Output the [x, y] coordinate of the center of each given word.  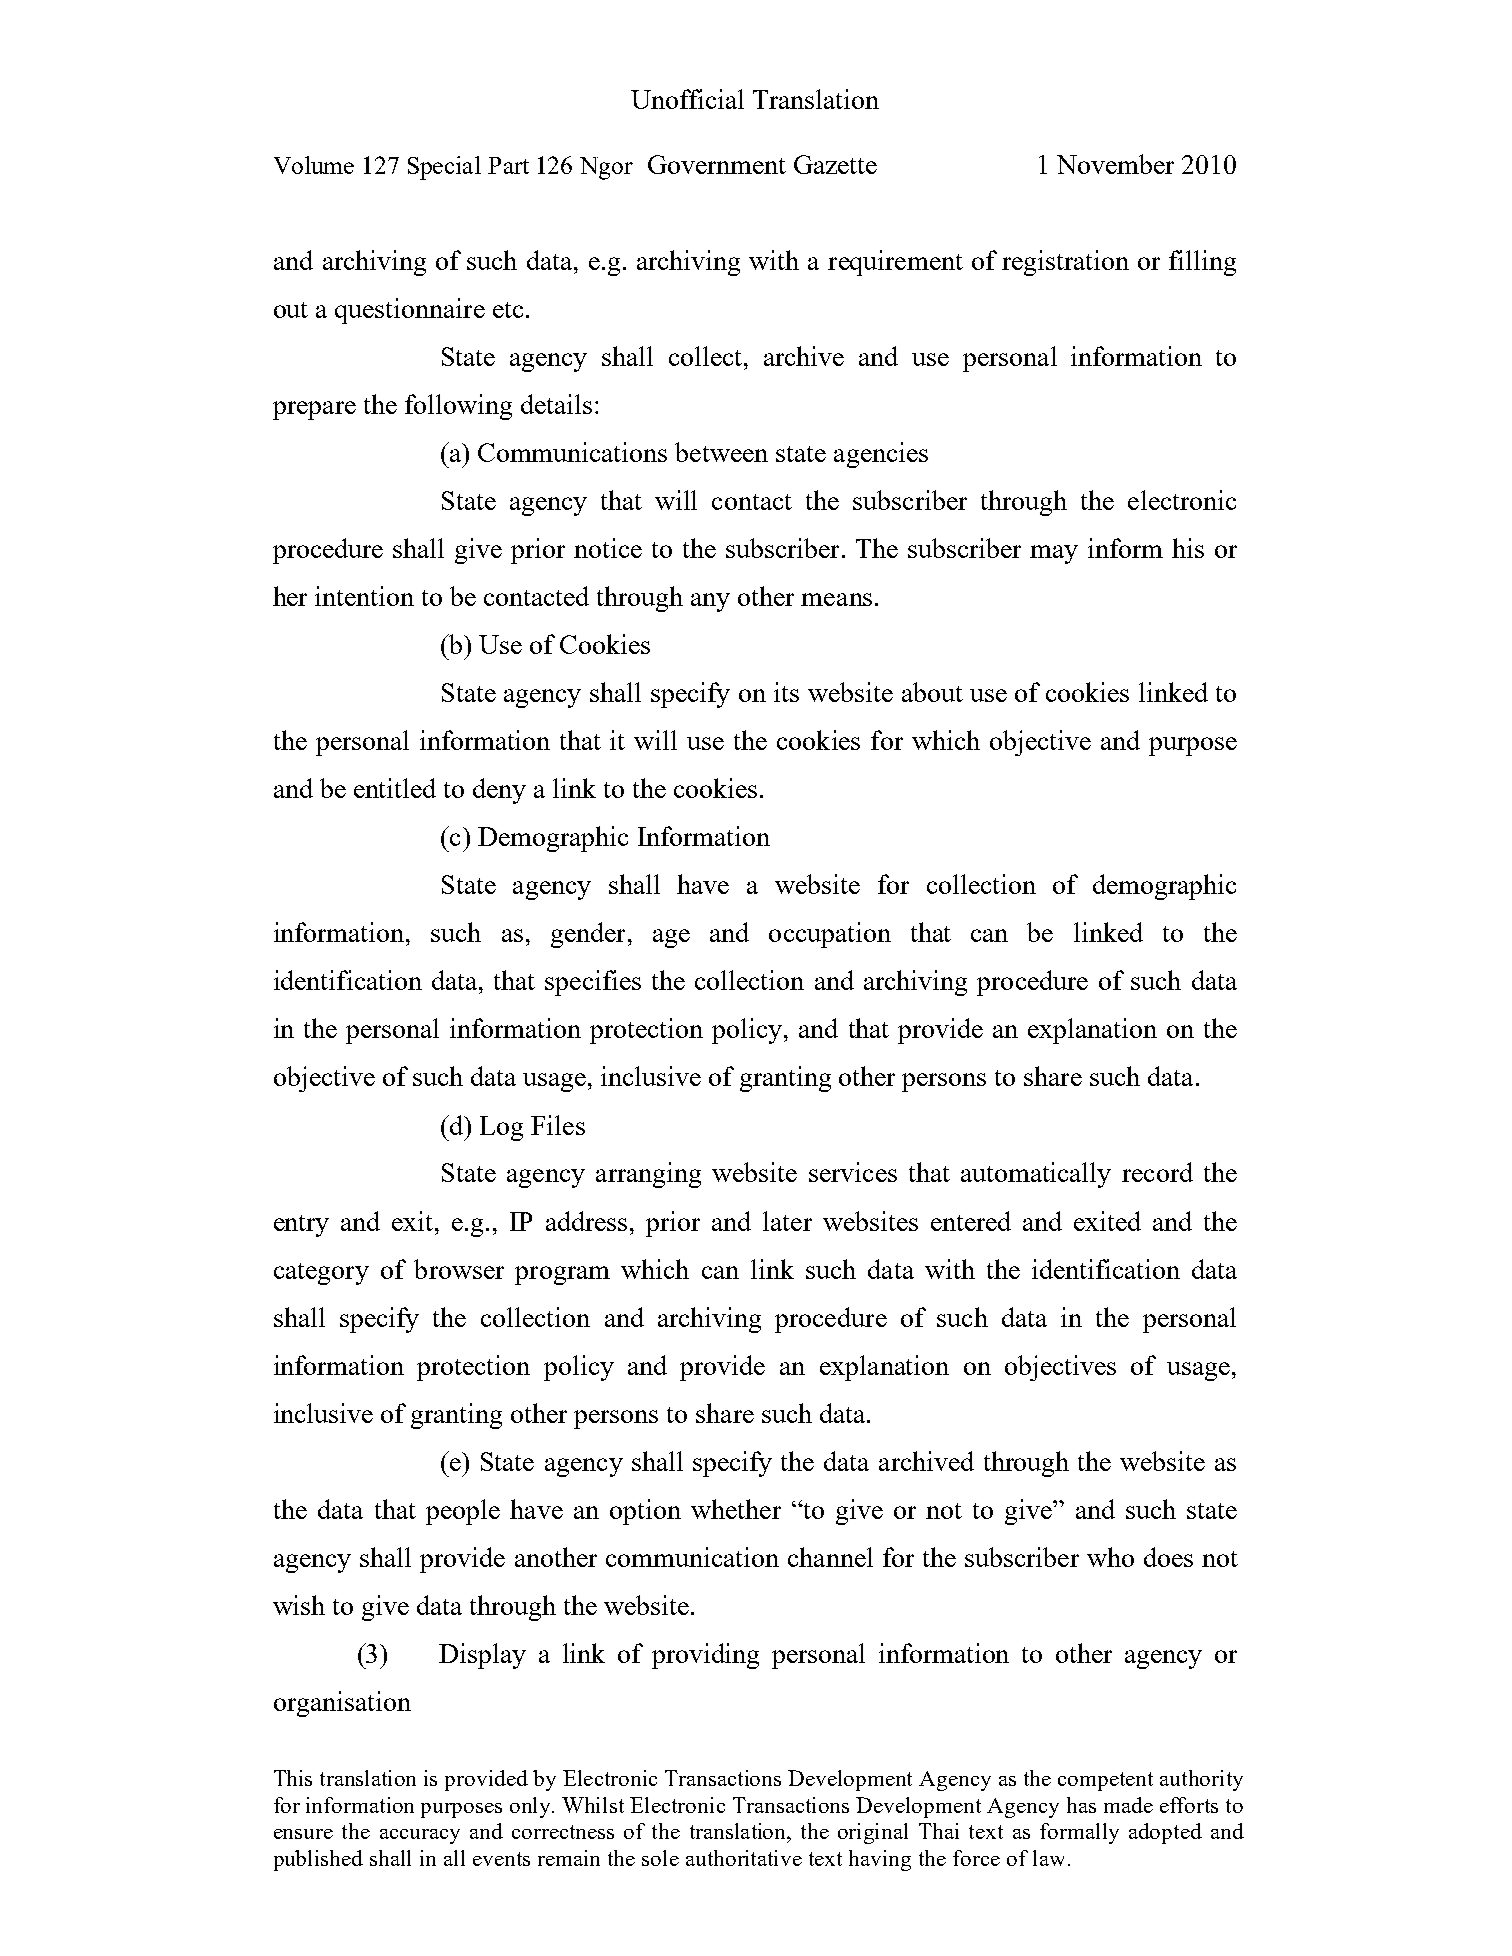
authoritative [744, 1858]
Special [444, 168]
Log [501, 1128]
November [1115, 164]
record [1157, 1172]
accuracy [420, 1836]
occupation [830, 935]
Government [717, 164]
